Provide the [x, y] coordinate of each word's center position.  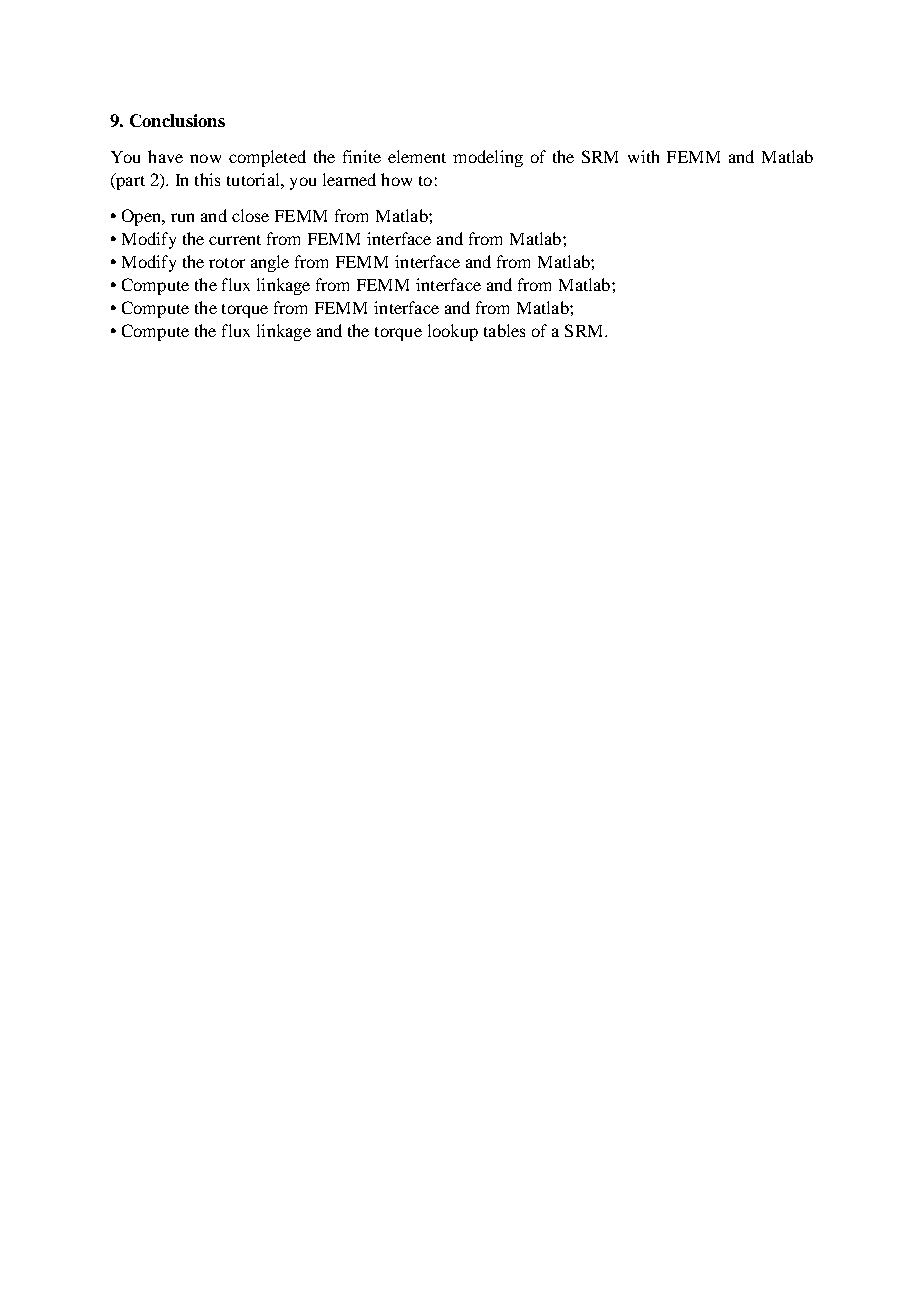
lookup [453, 332]
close [250, 215]
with [643, 156]
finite [362, 156]
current [235, 240]
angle [270, 263]
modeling [488, 158]
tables [504, 330]
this [207, 179]
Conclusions [177, 120]
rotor [227, 263]
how [396, 179]
